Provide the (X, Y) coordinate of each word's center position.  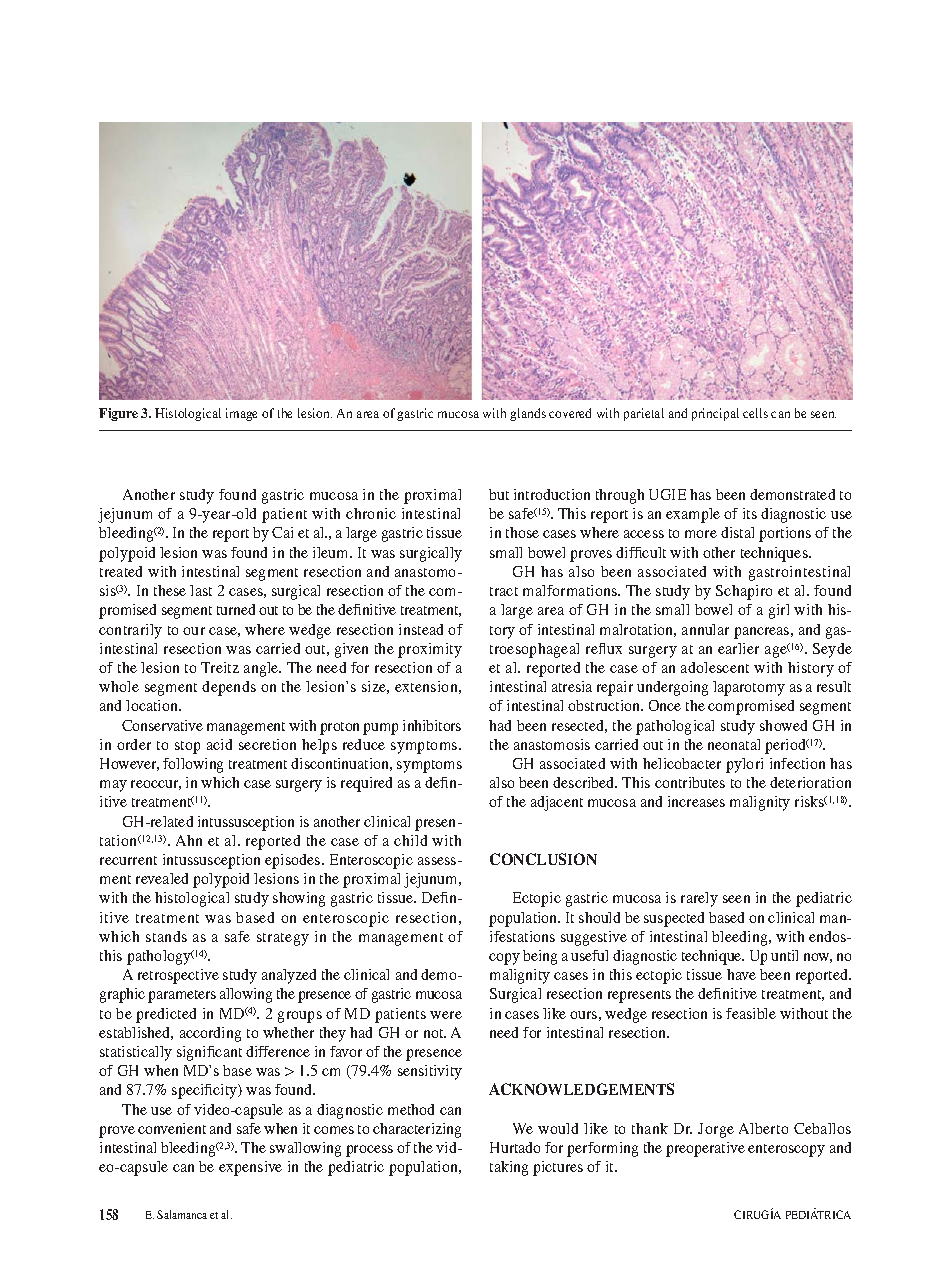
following (193, 765)
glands (528, 414)
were (446, 1015)
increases (696, 801)
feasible (751, 1013)
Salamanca (182, 1214)
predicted (166, 1015)
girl (779, 611)
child (410, 840)
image (241, 414)
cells (755, 413)
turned (236, 609)
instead (421, 629)
